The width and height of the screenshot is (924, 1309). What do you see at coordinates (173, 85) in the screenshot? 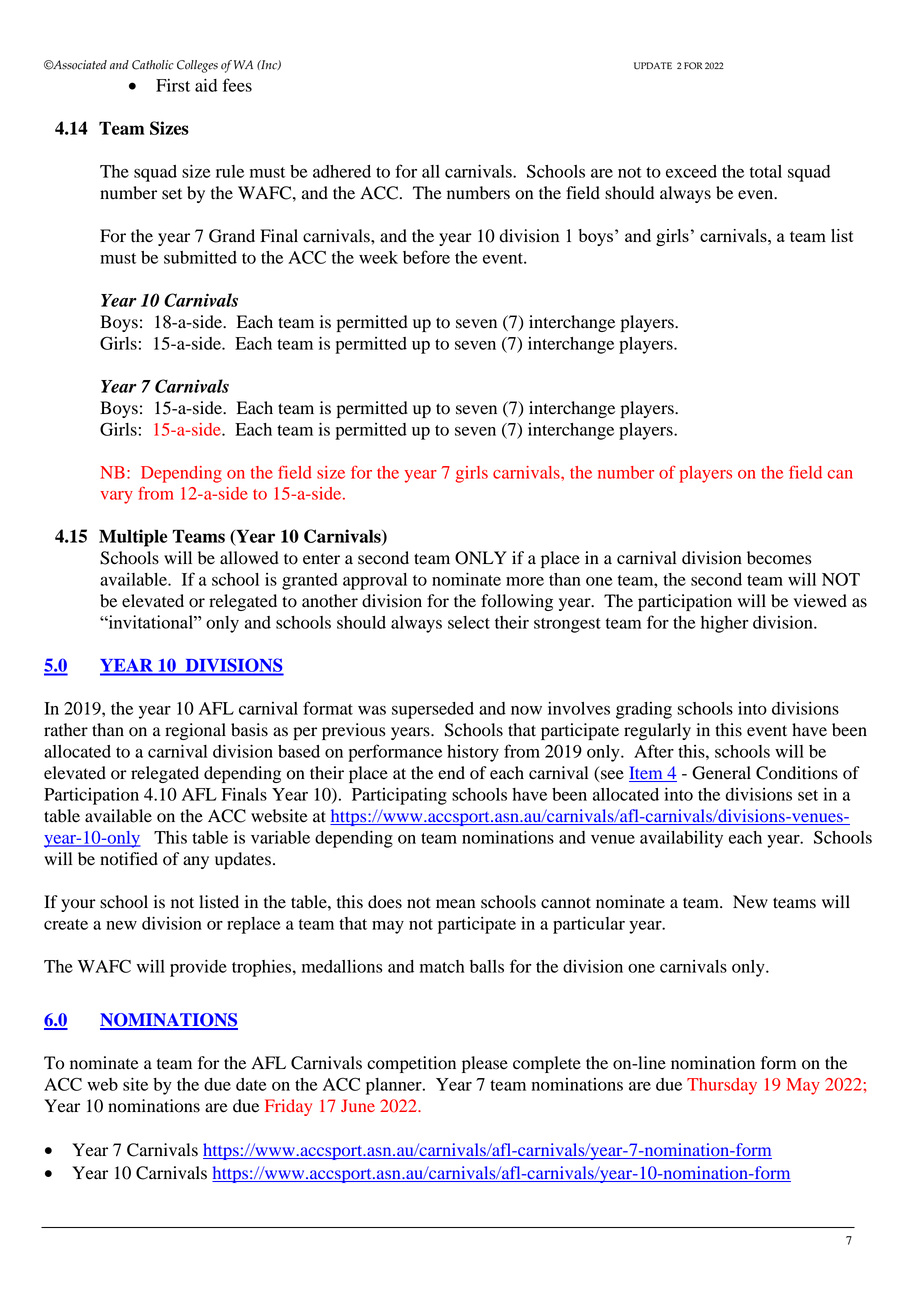
I see `First` at bounding box center [173, 85].
